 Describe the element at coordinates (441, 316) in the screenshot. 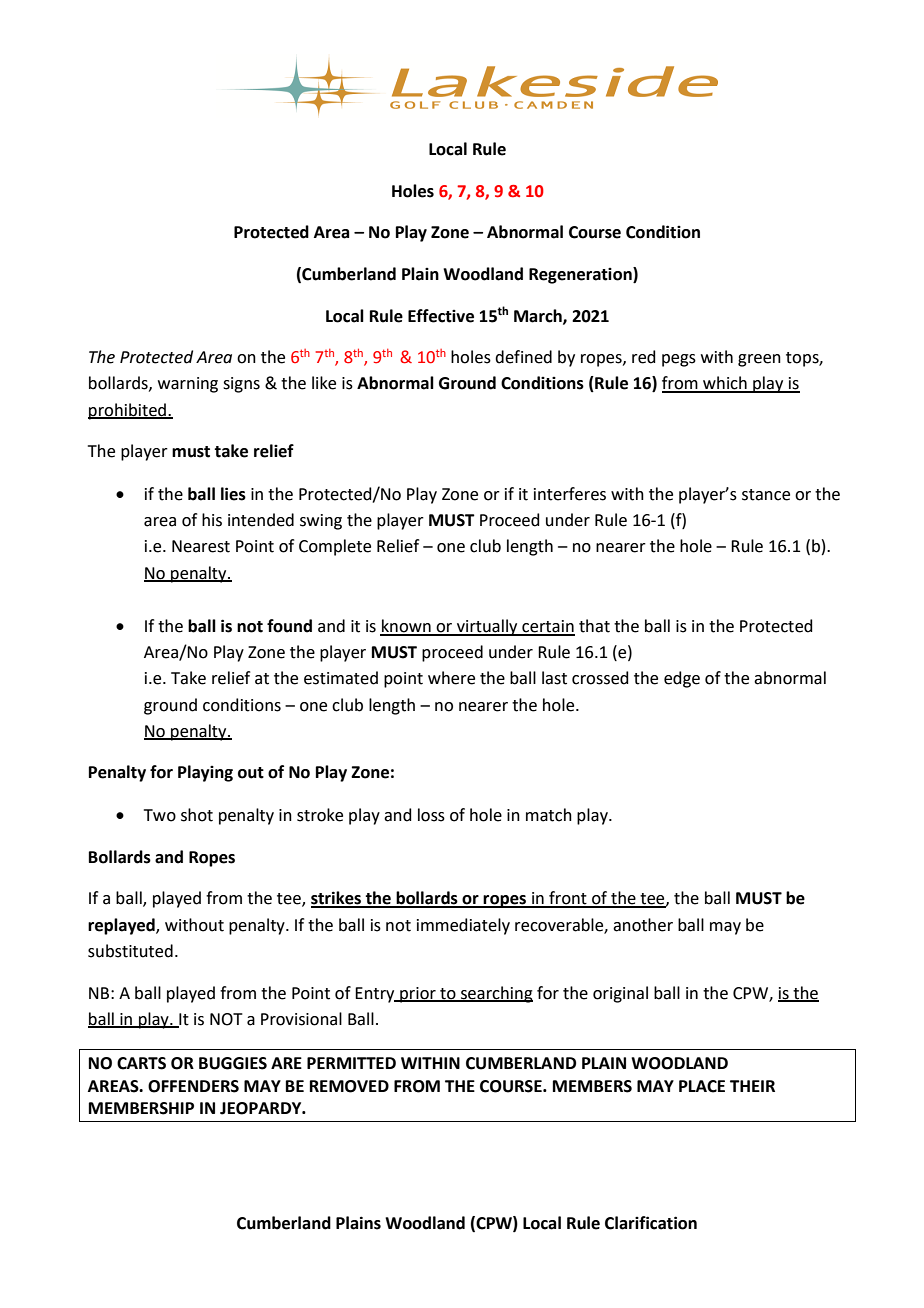

I see `Effective` at that location.
